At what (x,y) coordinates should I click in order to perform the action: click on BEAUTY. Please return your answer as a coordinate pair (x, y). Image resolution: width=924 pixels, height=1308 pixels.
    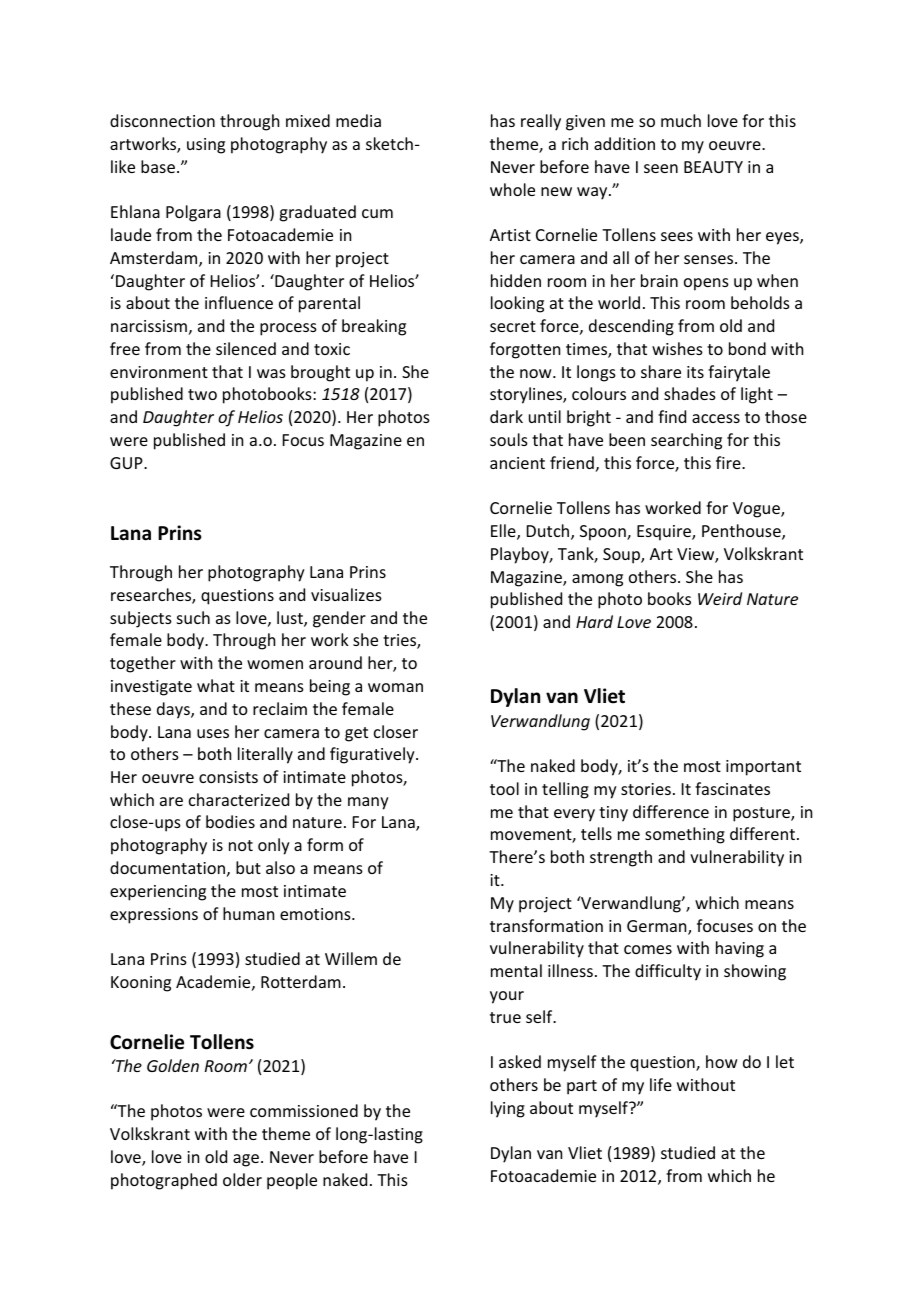
    Looking at the image, I should click on (713, 167).
